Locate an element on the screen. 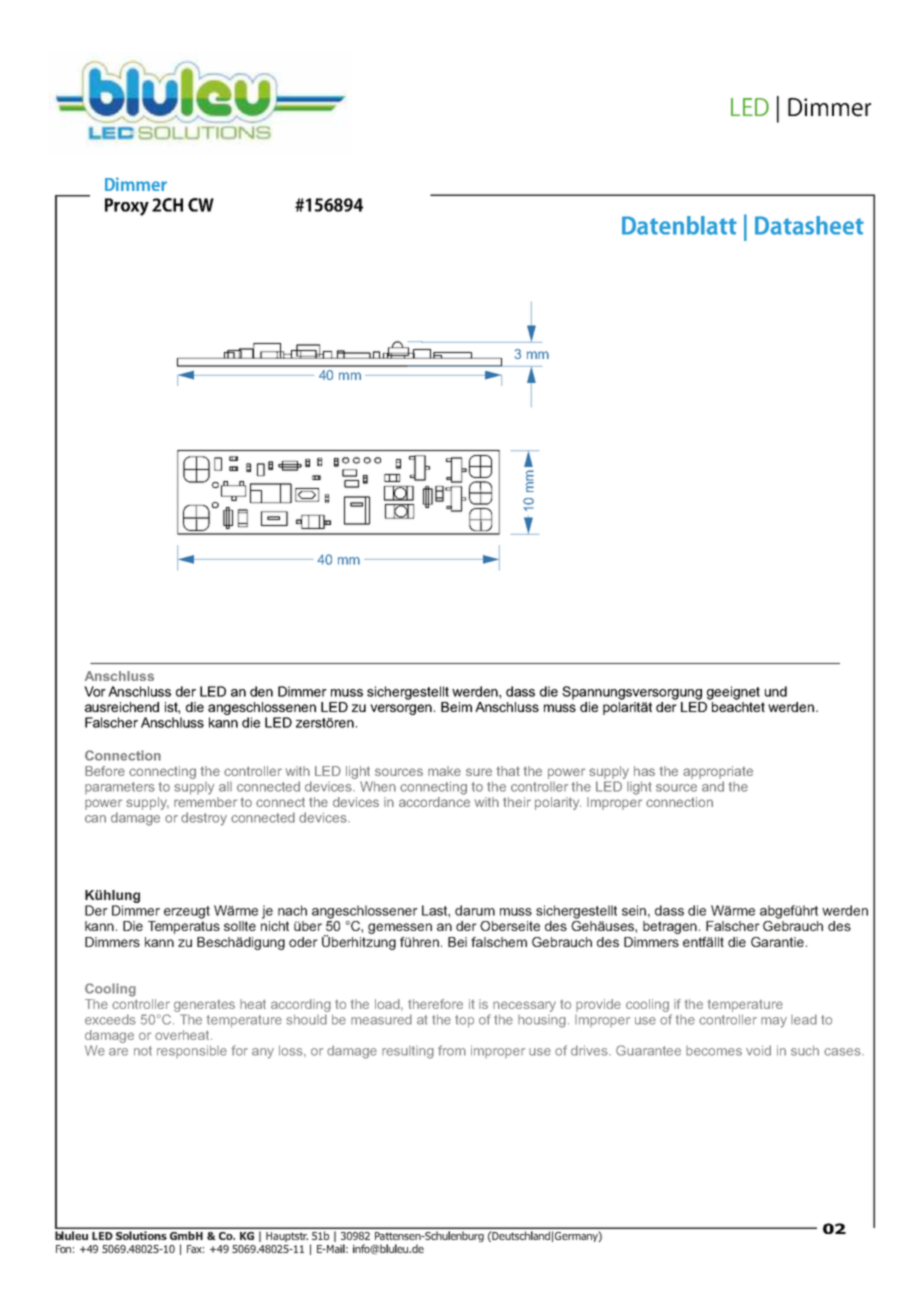 This screenshot has width=924, height=1308. und is located at coordinates (776, 691).
